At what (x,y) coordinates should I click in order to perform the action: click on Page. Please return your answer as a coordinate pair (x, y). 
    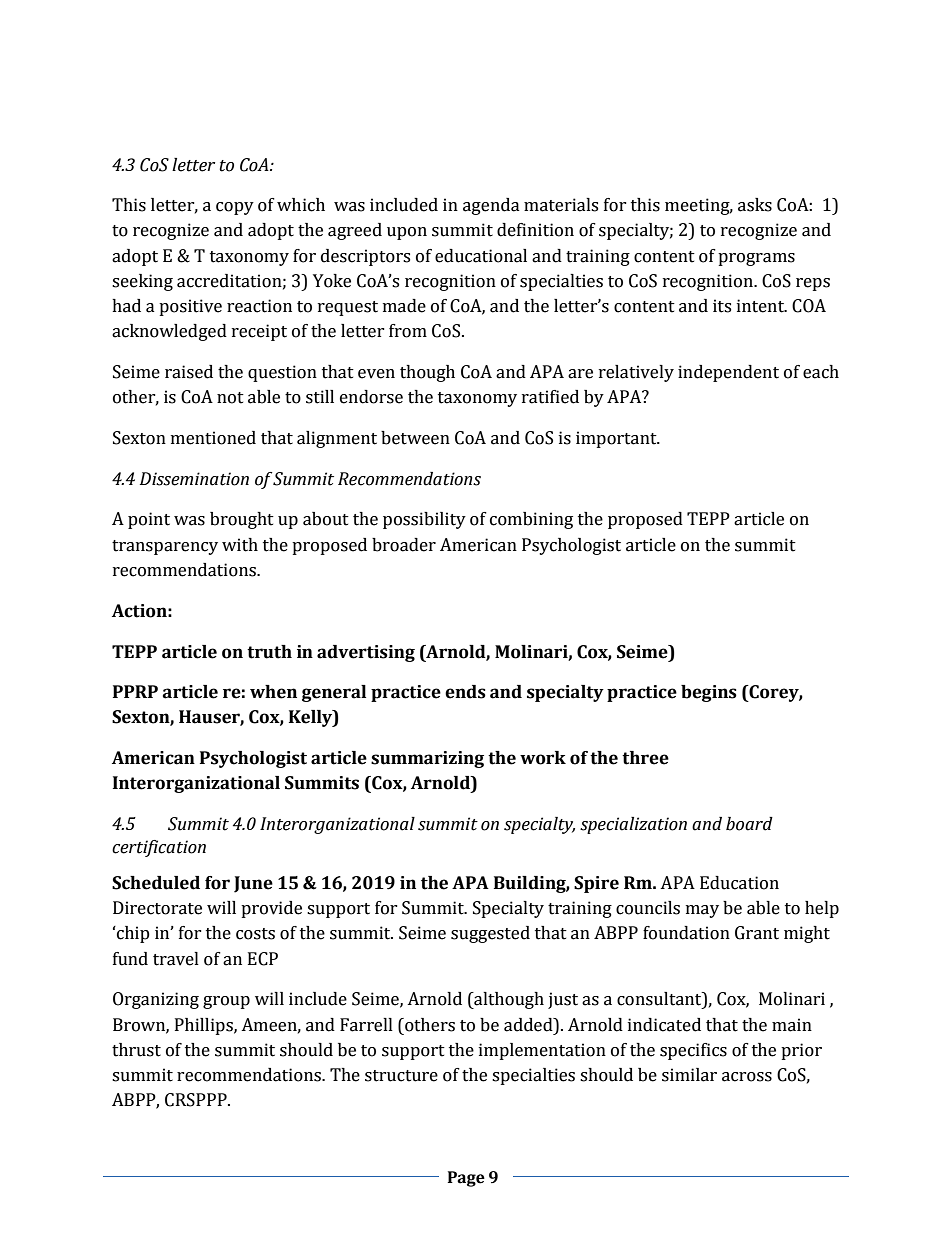
    Looking at the image, I should click on (466, 1179).
